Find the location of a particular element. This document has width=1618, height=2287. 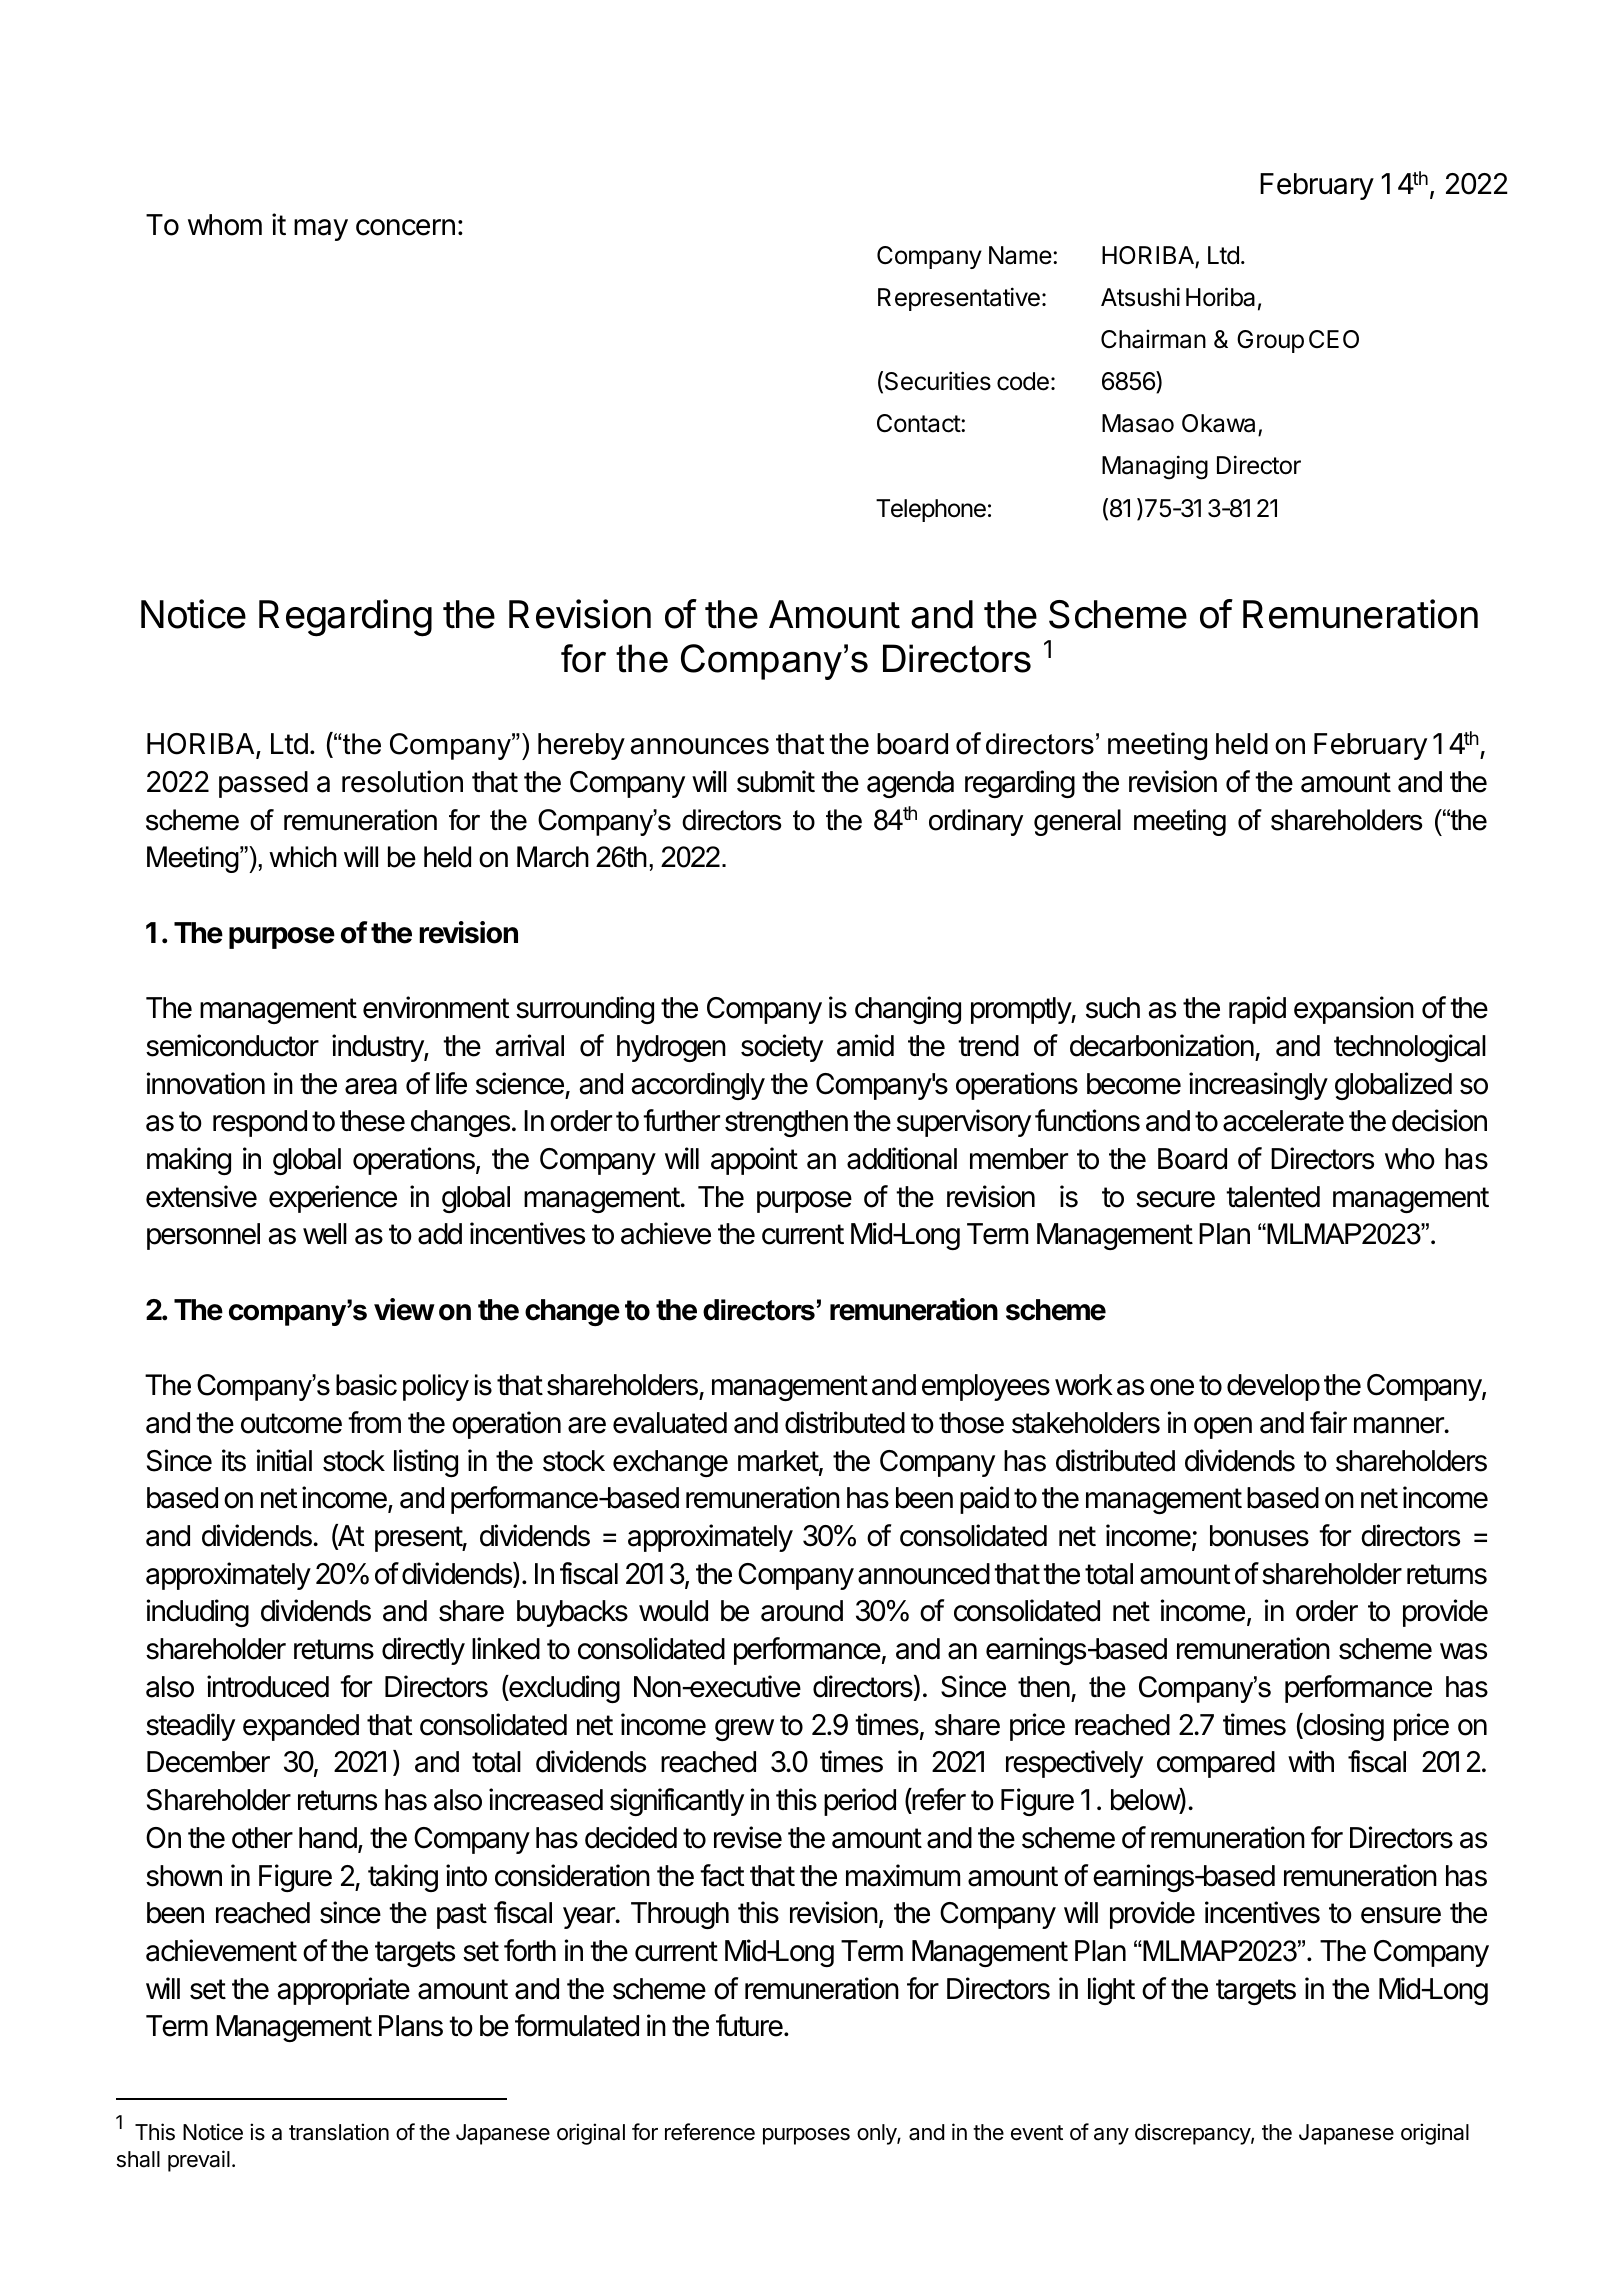

with is located at coordinates (1311, 1761).
